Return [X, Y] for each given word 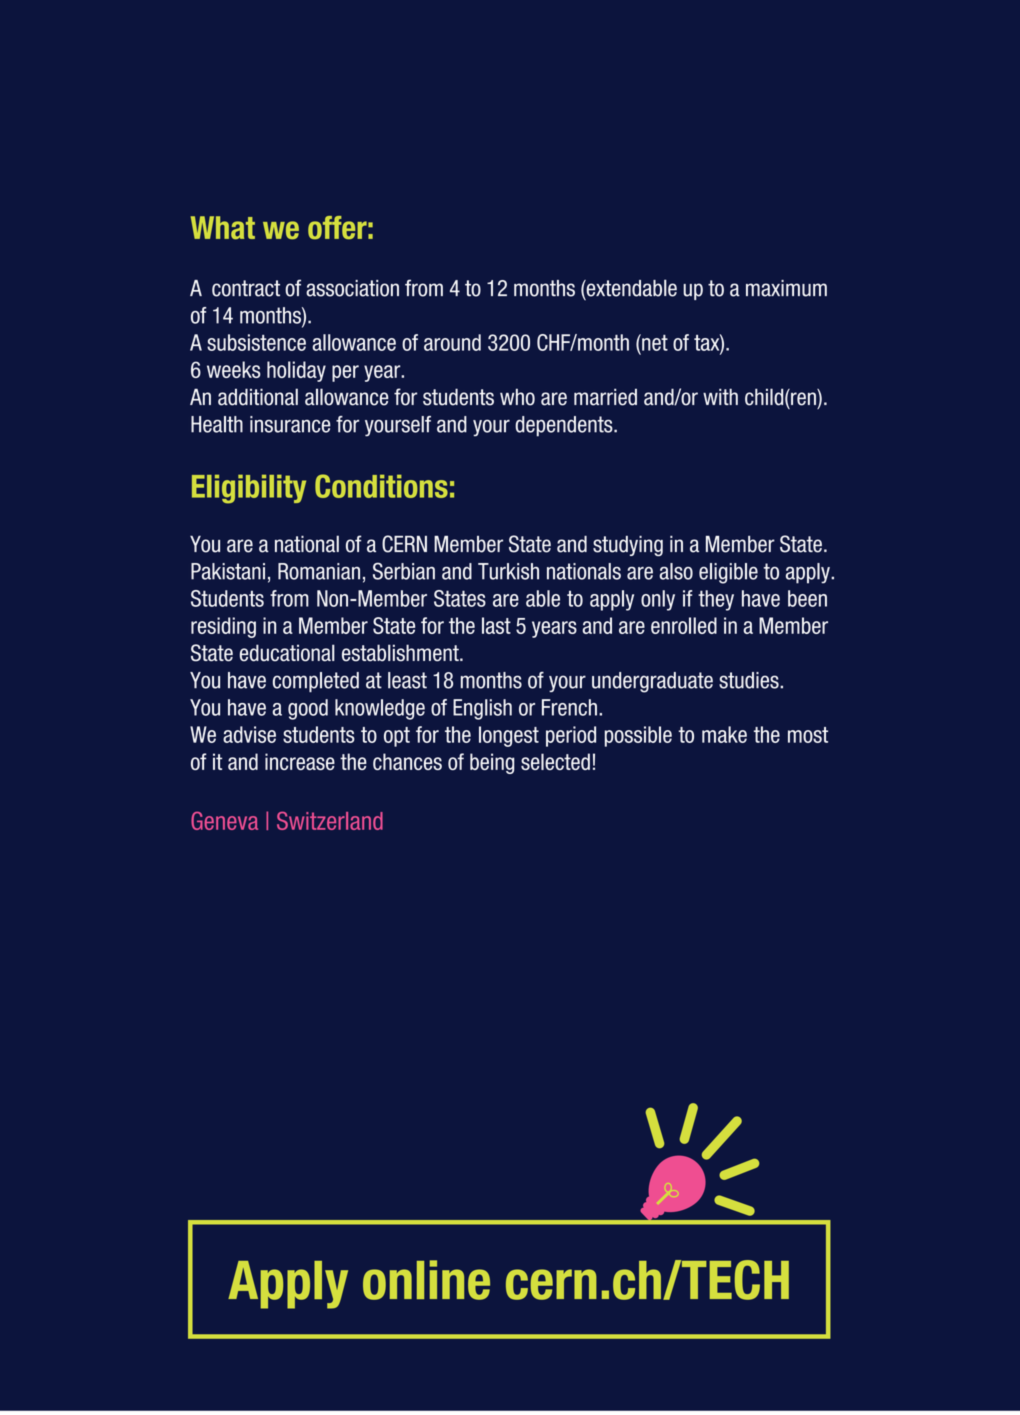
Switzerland [330, 820]
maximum [786, 288]
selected [555, 761]
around [452, 342]
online [426, 1280]
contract [246, 288]
